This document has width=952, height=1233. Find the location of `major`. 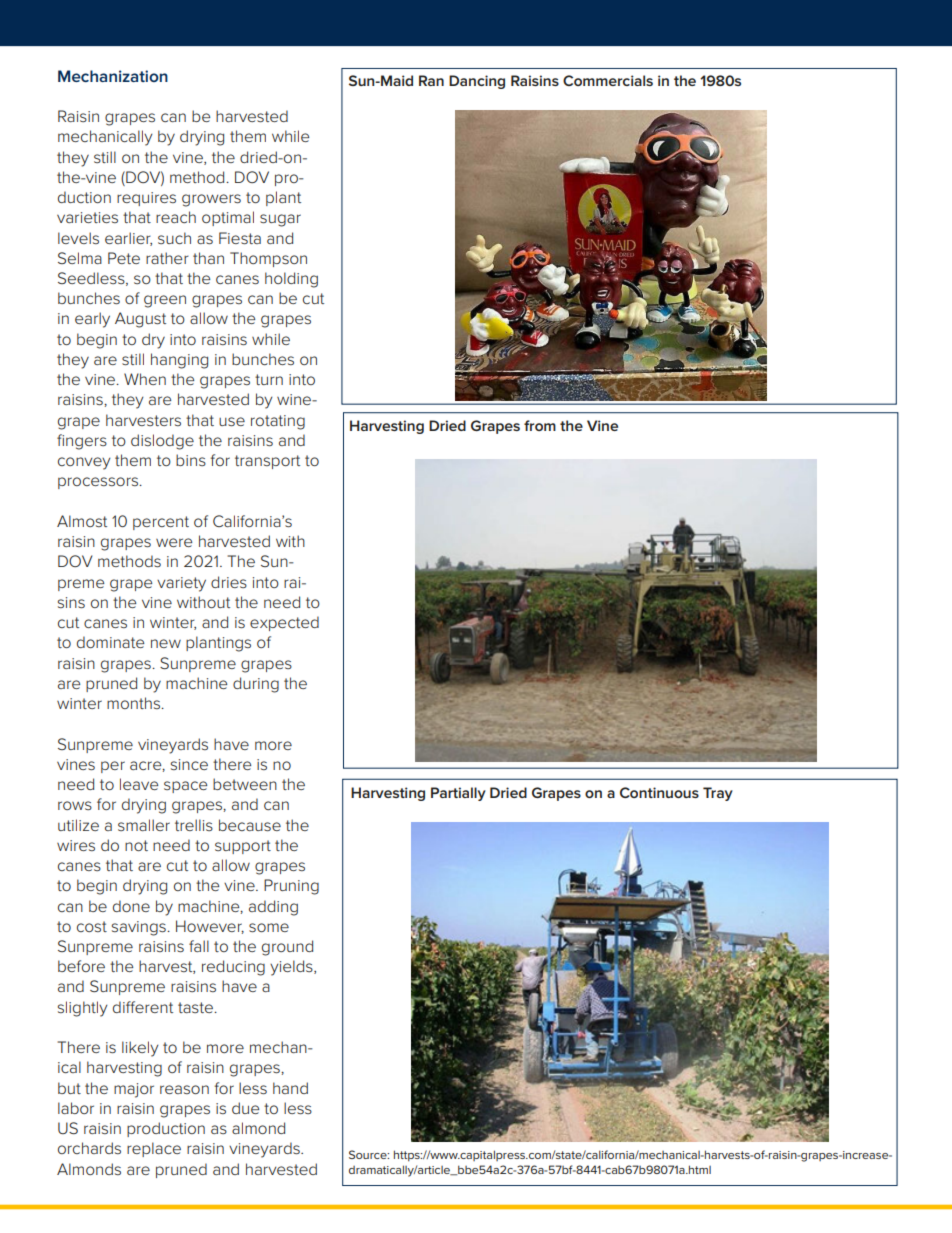

major is located at coordinates (134, 1090).
